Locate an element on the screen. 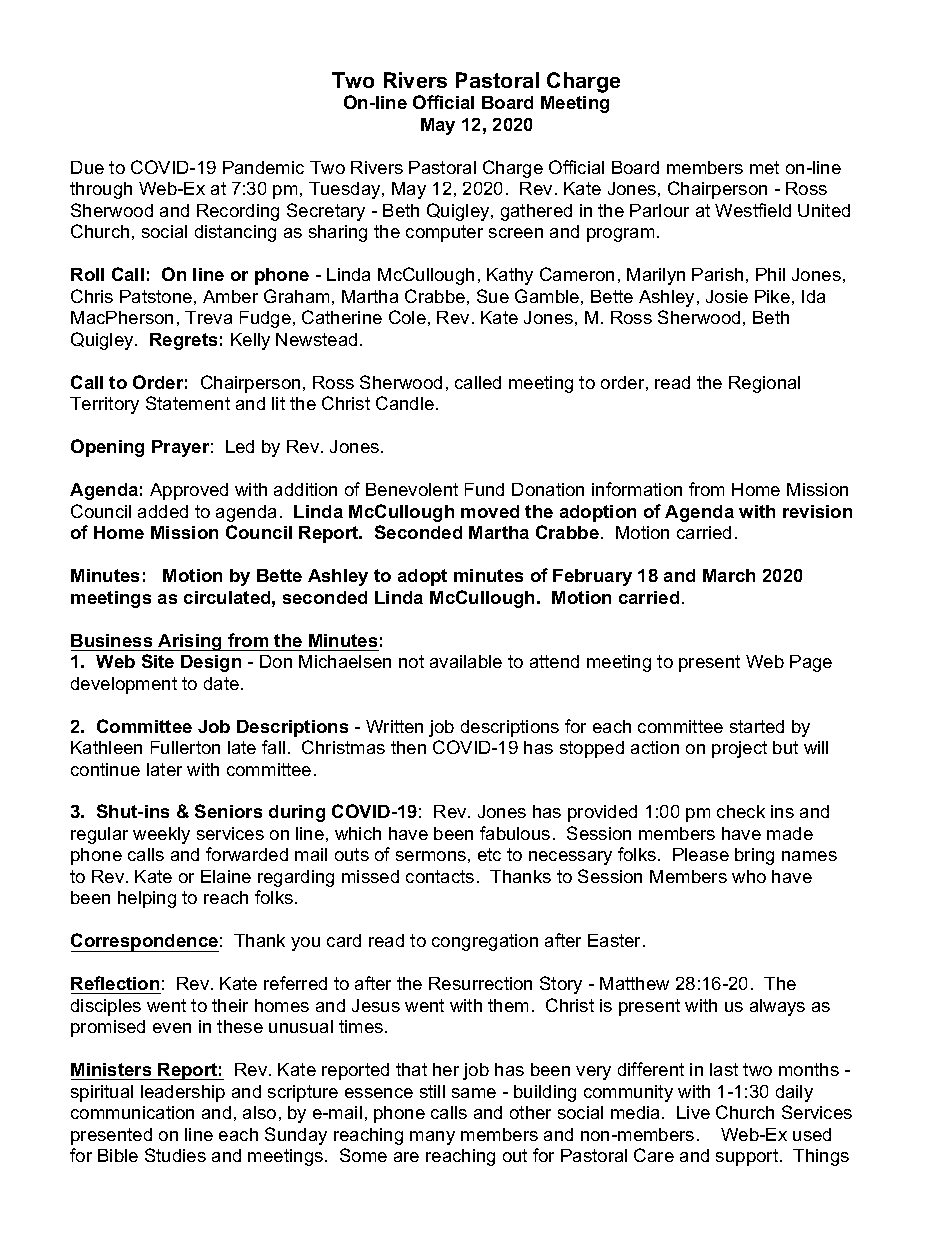 Image resolution: width=952 pixels, height=1233 pixels. fabulous is located at coordinates (515, 833).
